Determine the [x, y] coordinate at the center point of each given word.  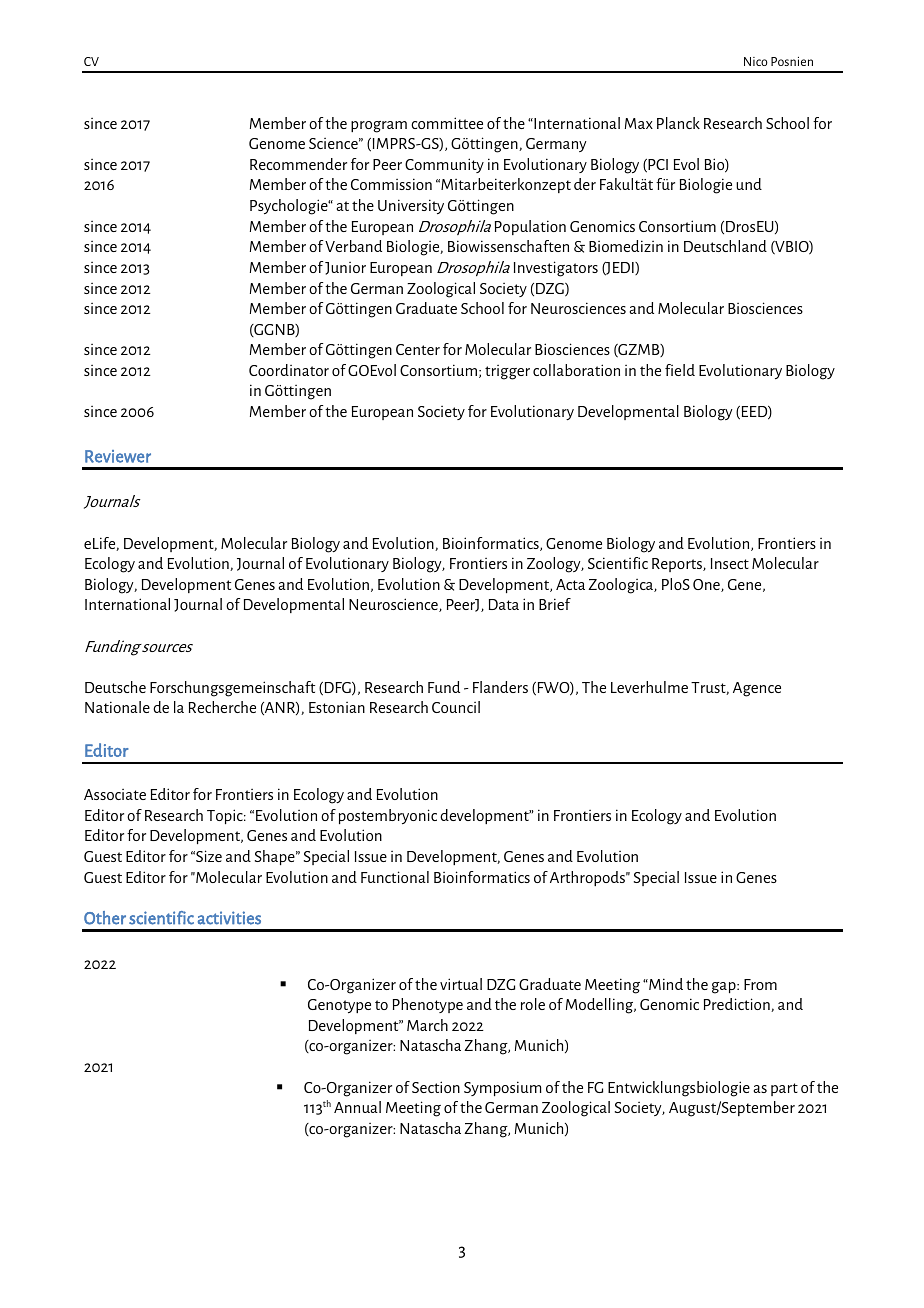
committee [447, 123]
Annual [357, 1107]
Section [436, 1087]
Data [504, 604]
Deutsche [115, 687]
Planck [678, 123]
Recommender [298, 164]
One [707, 585]
